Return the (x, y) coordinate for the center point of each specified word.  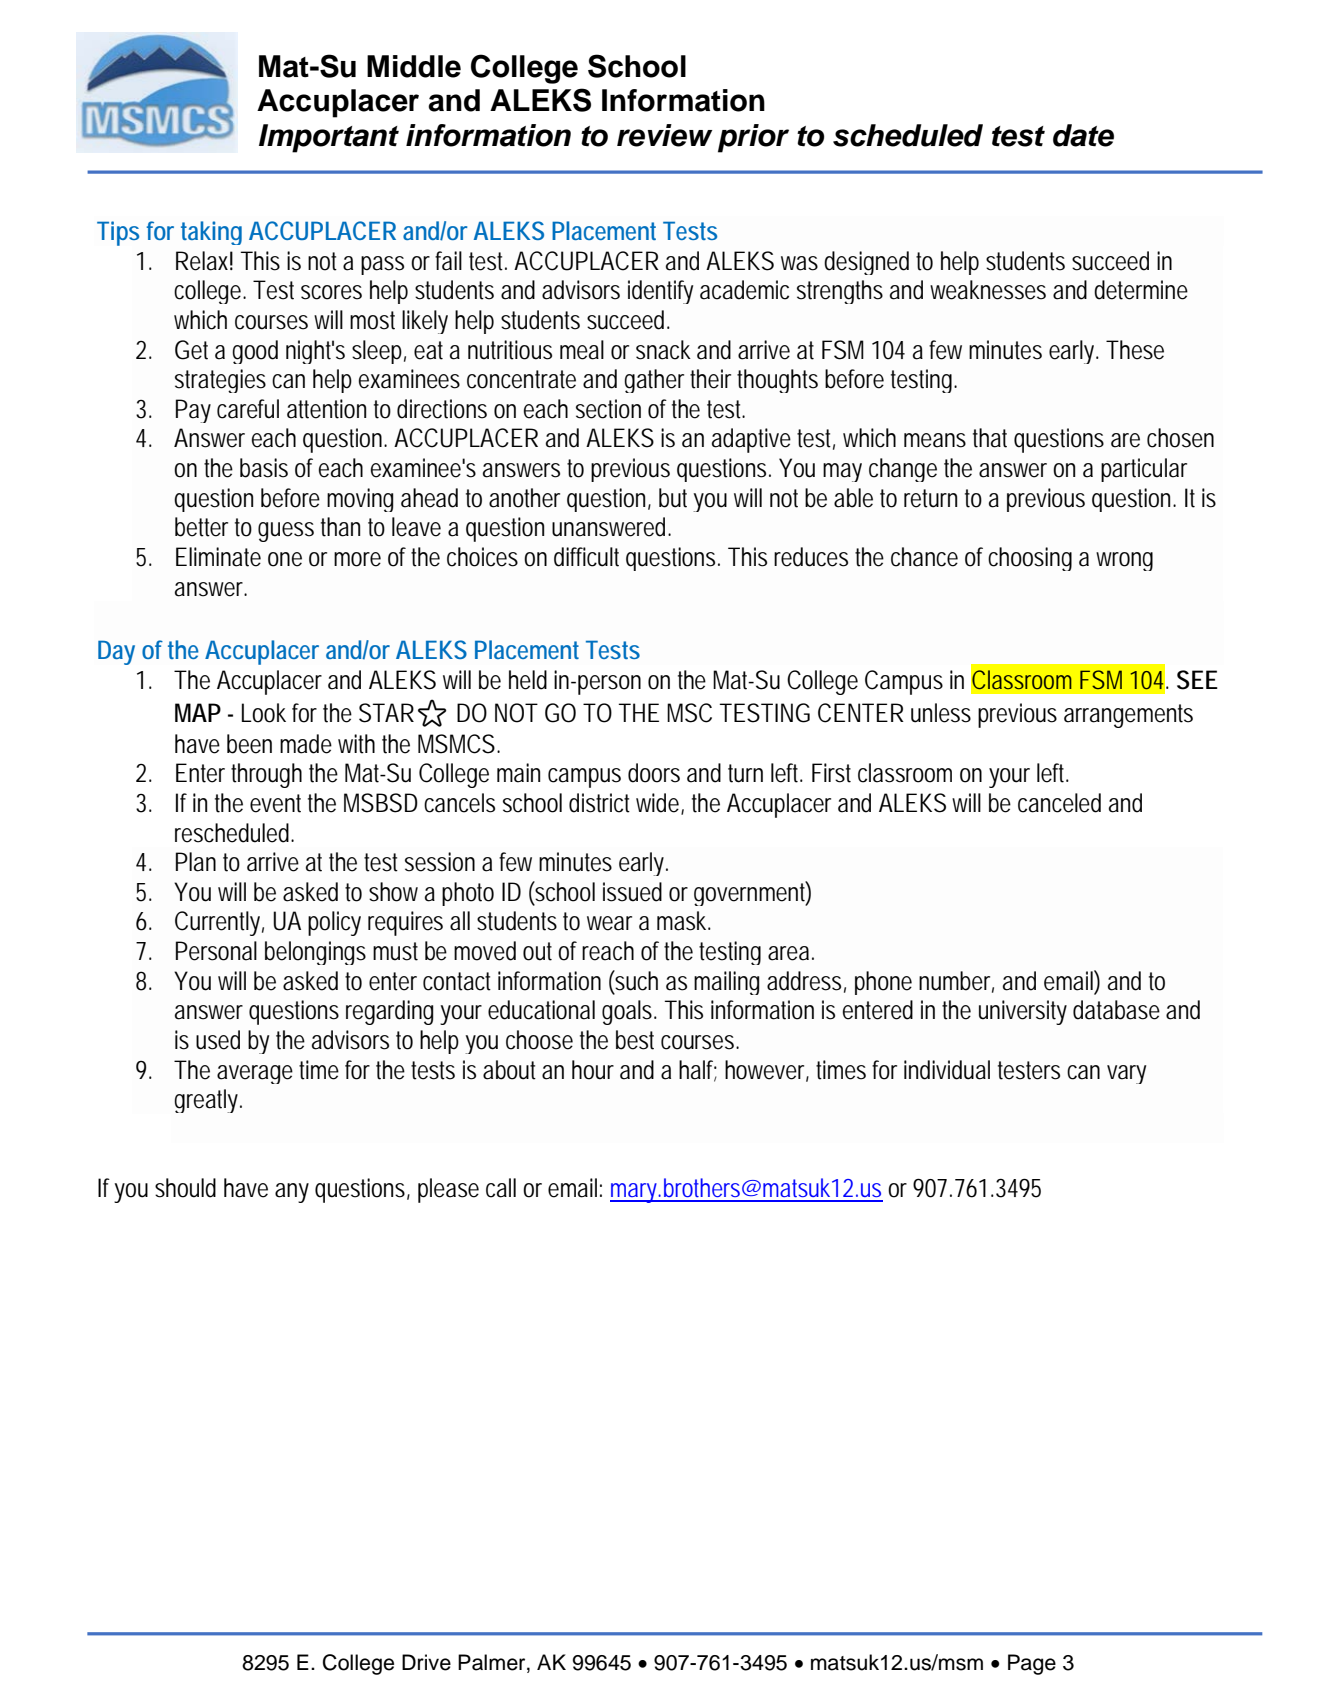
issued (632, 892)
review (665, 135)
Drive (426, 1662)
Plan (196, 862)
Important (329, 138)
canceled (1059, 803)
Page (1032, 1664)
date (1083, 135)
